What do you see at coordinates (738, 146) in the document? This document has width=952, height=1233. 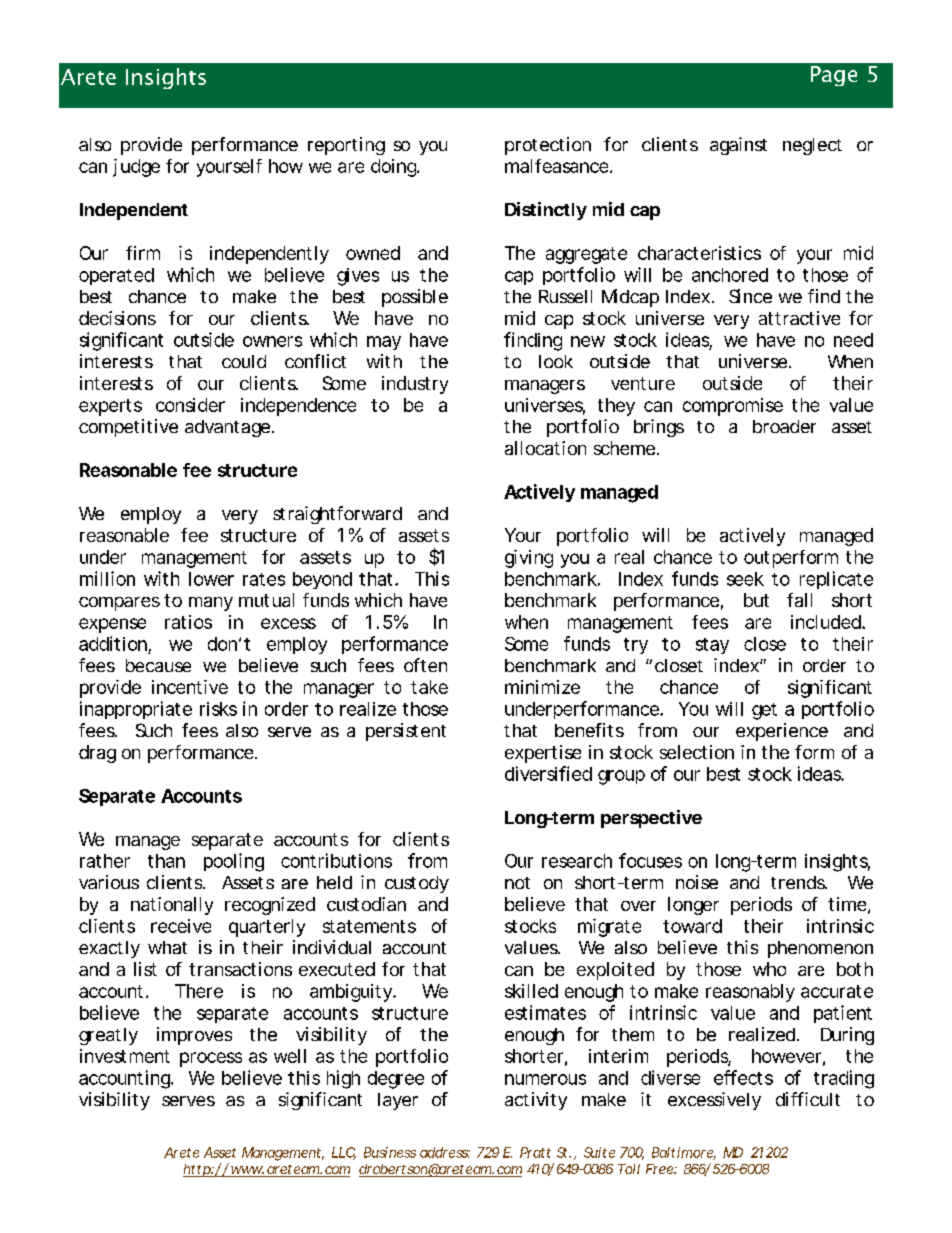 I see `against` at bounding box center [738, 146].
